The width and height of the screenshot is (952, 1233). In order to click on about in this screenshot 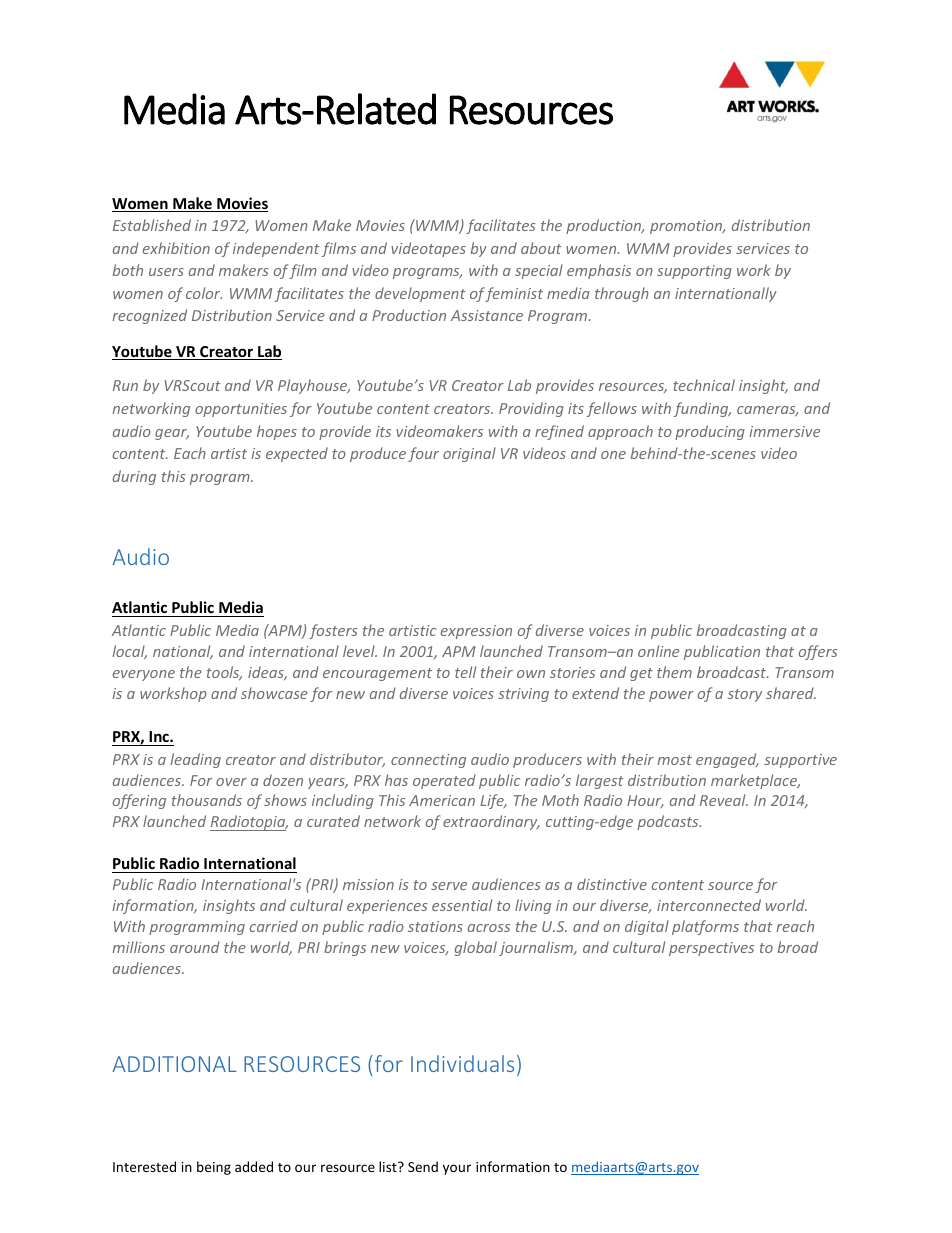, I will do `click(541, 248)`.
